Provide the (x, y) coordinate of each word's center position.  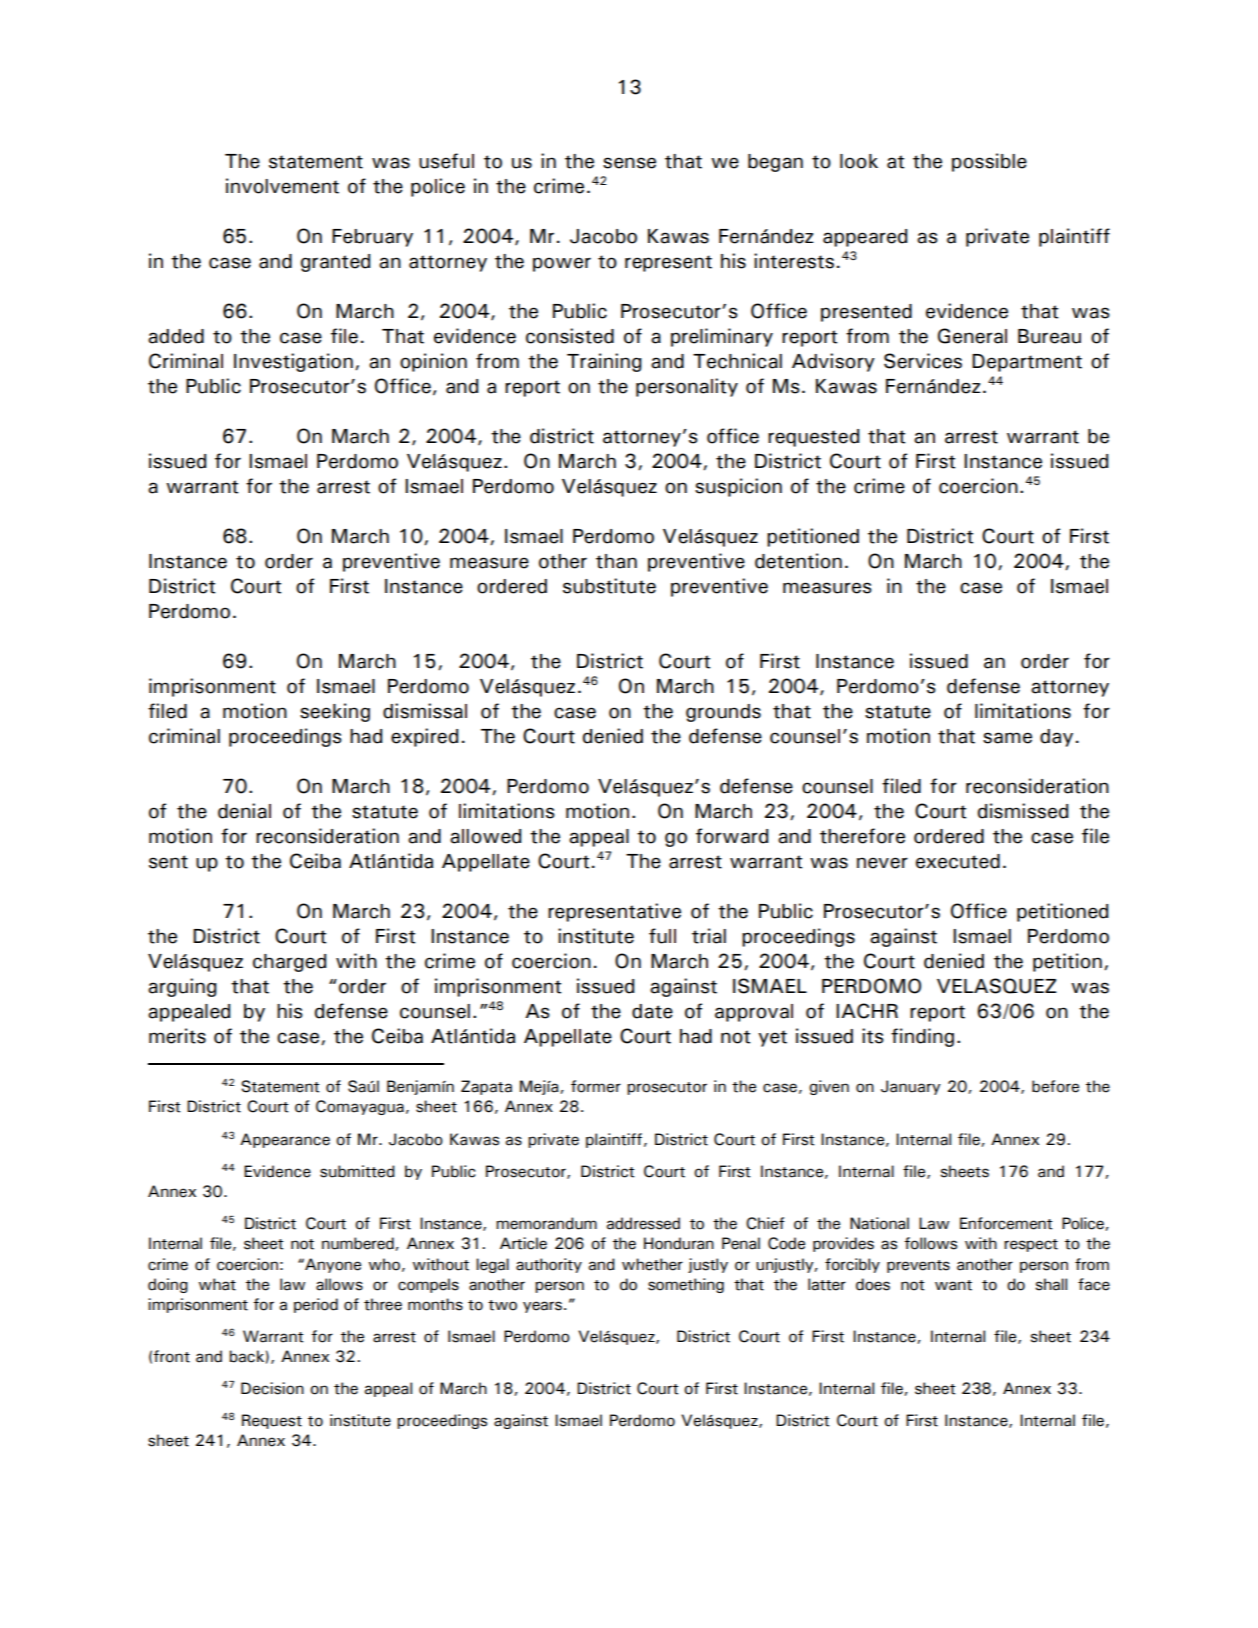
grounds (723, 713)
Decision (272, 1388)
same (1007, 738)
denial (244, 811)
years (542, 1307)
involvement (282, 186)
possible (989, 162)
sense (629, 163)
